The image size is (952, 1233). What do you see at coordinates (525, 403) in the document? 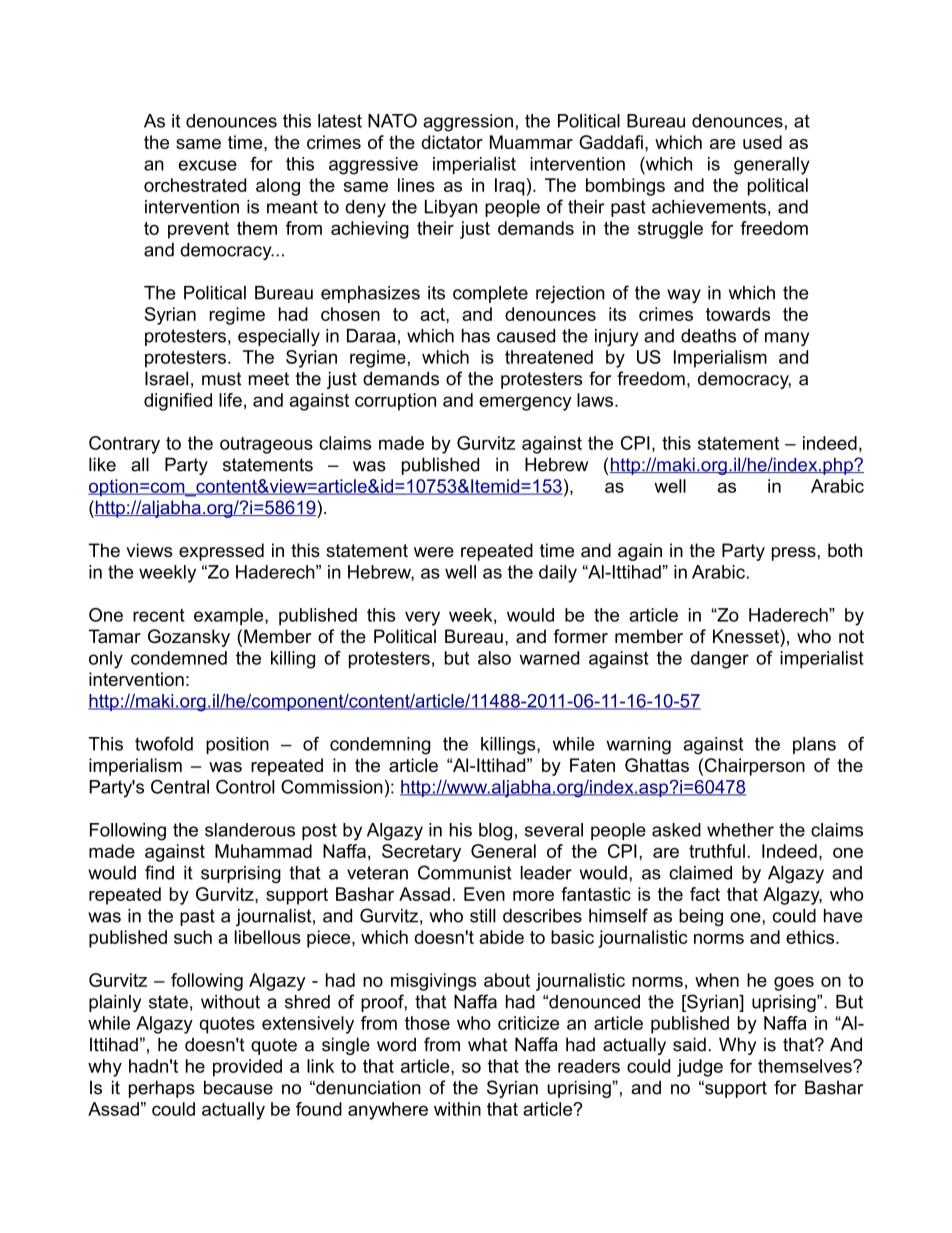
I see `emergency` at bounding box center [525, 403].
